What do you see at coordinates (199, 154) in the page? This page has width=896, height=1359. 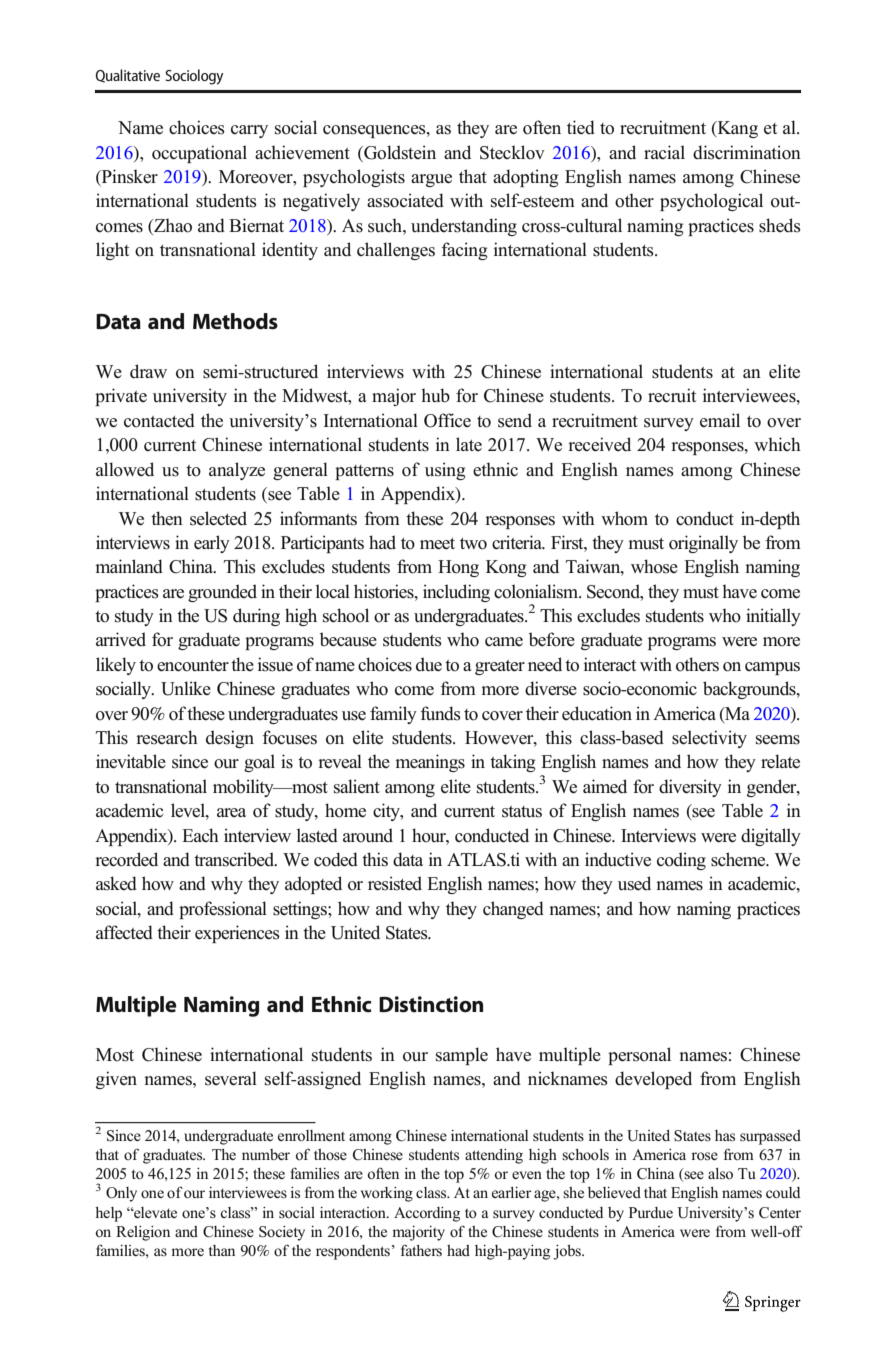 I see `occupational` at bounding box center [199, 154].
